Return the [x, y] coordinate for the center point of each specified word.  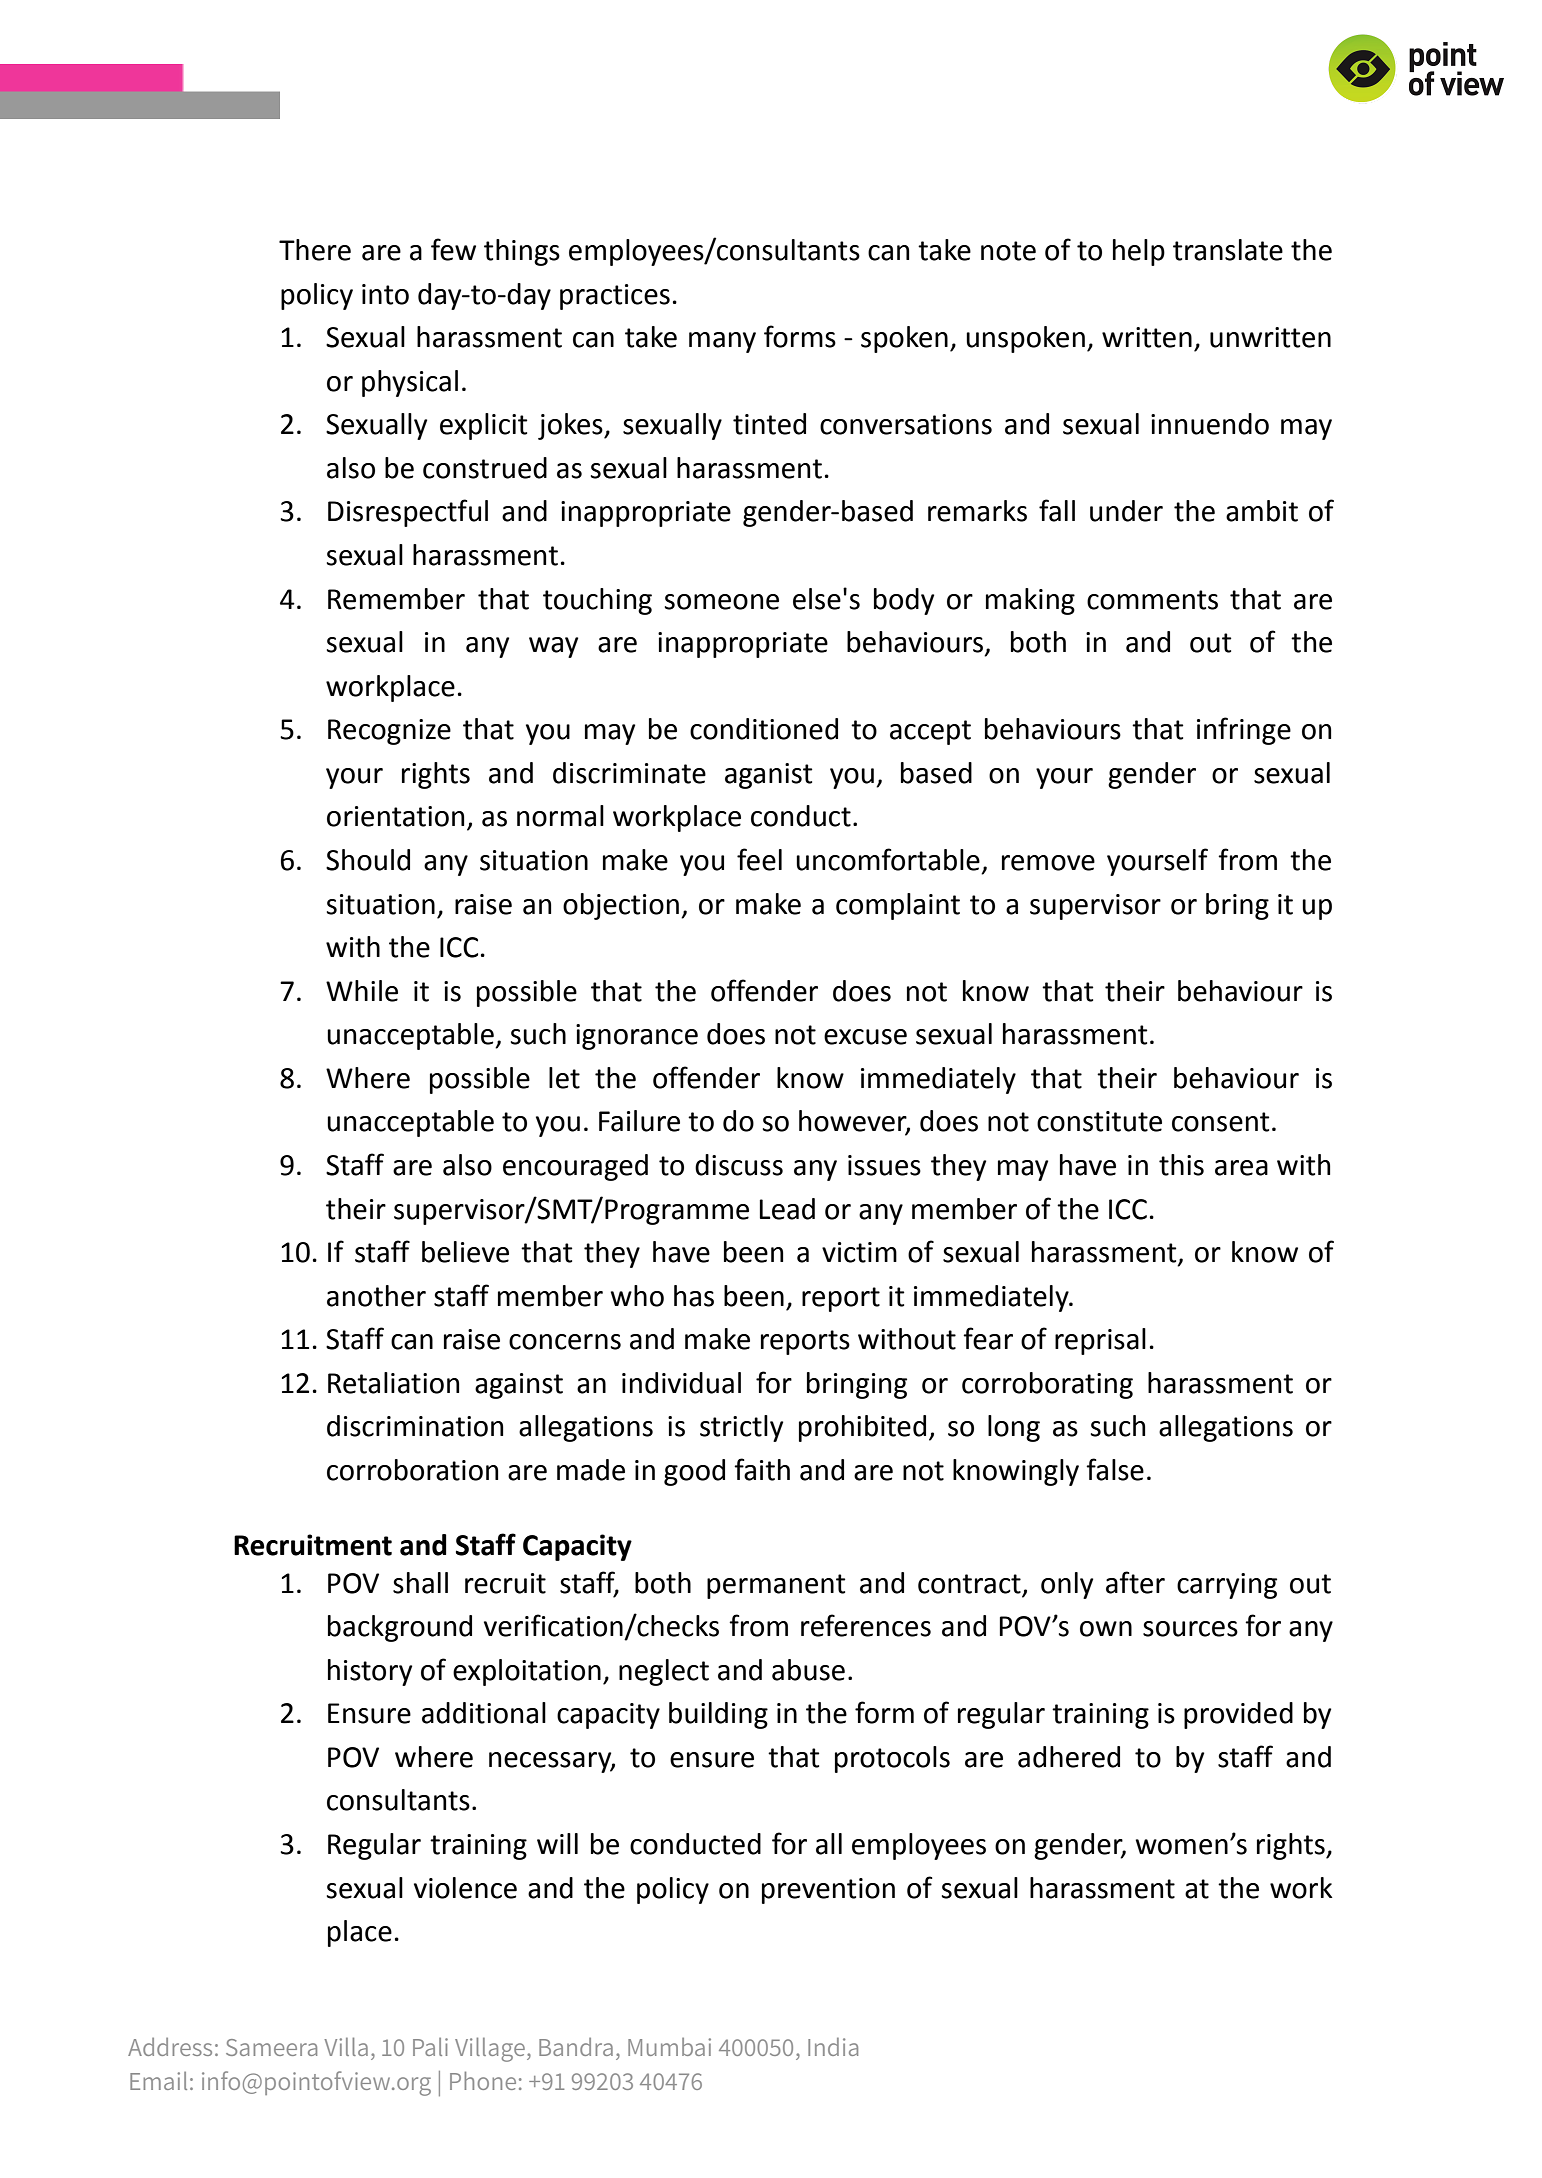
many [722, 342]
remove [1048, 863]
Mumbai [669, 2047]
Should [368, 860]
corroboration [412, 1470]
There [315, 250]
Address [170, 2047]
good [694, 1472]
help [1139, 252]
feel [759, 859]
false [1115, 1469]
